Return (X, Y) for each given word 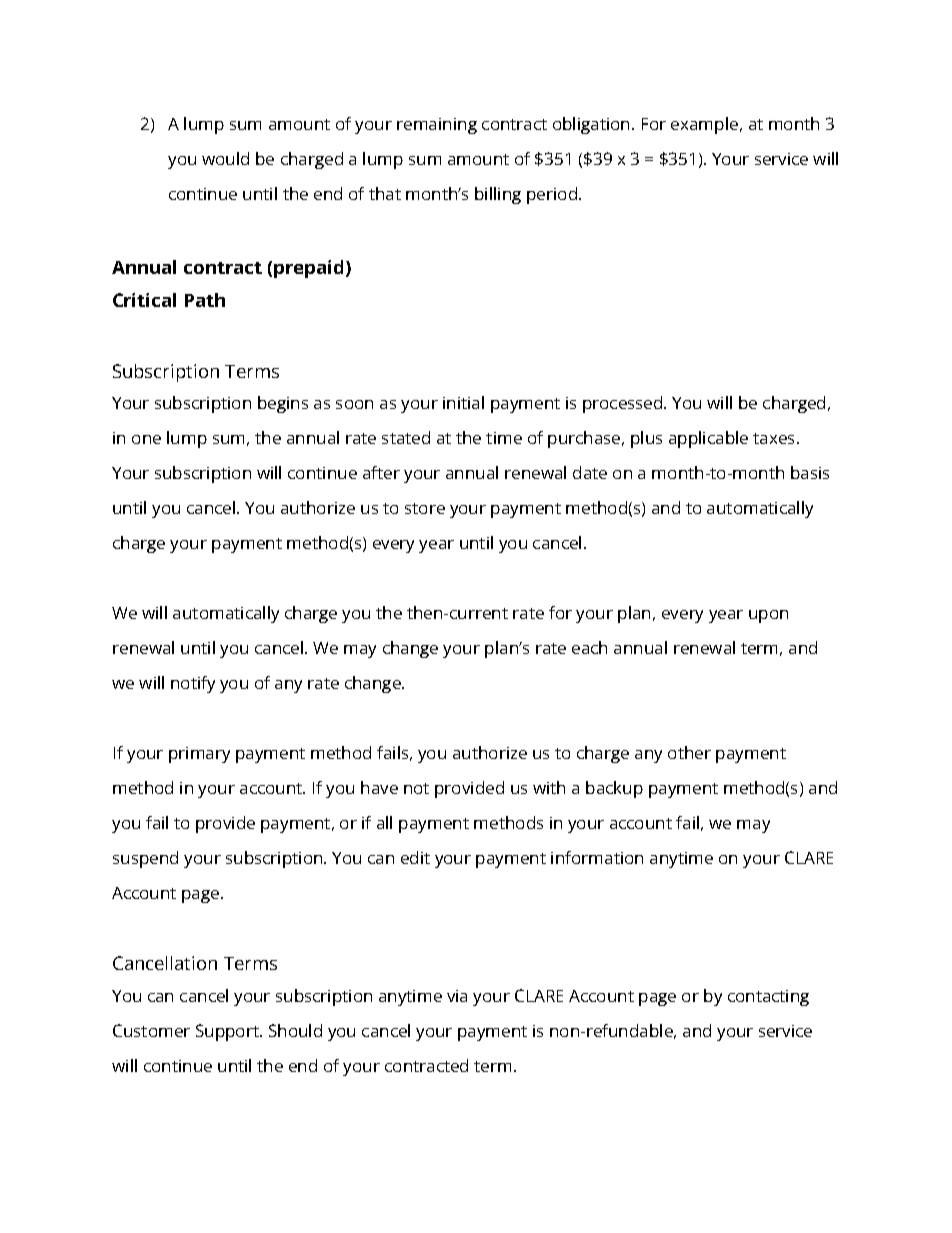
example (704, 125)
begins (283, 404)
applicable (708, 439)
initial (463, 402)
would (225, 158)
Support (228, 1032)
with (549, 787)
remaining (437, 126)
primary (199, 755)
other (689, 752)
